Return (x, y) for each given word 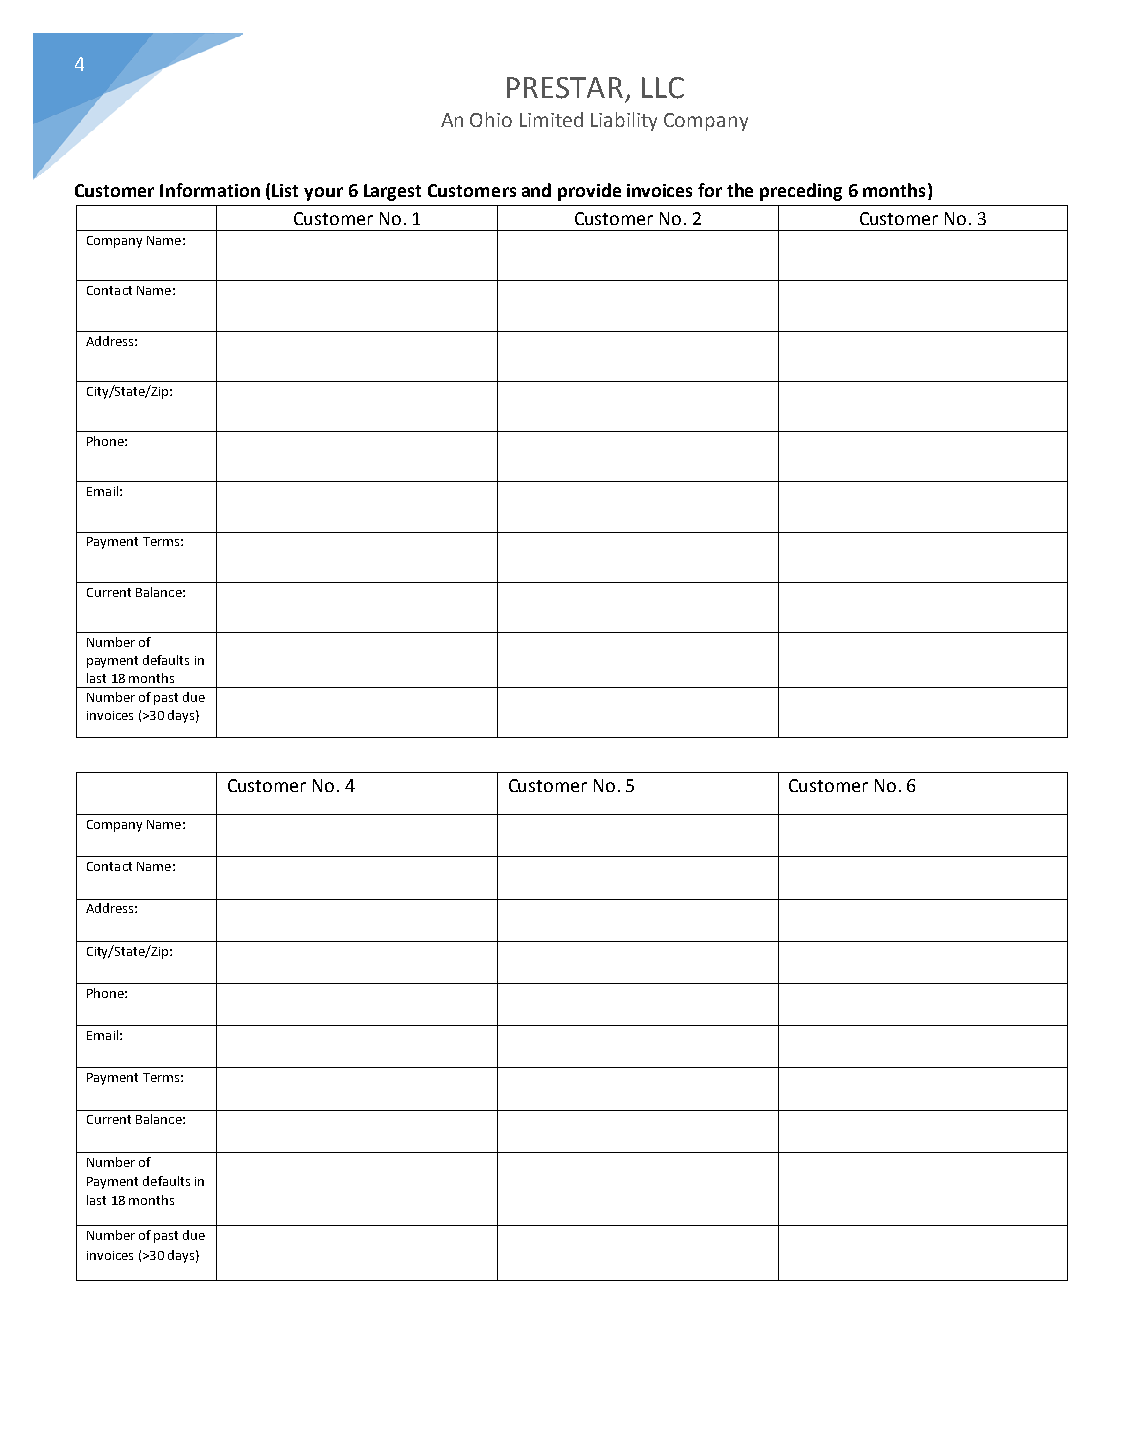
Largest (392, 192)
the (740, 190)
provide (589, 192)
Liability (624, 121)
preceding (801, 192)
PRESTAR (565, 88)
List (285, 190)
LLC (663, 88)
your (323, 194)
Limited (551, 119)
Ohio (491, 119)
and (536, 190)
